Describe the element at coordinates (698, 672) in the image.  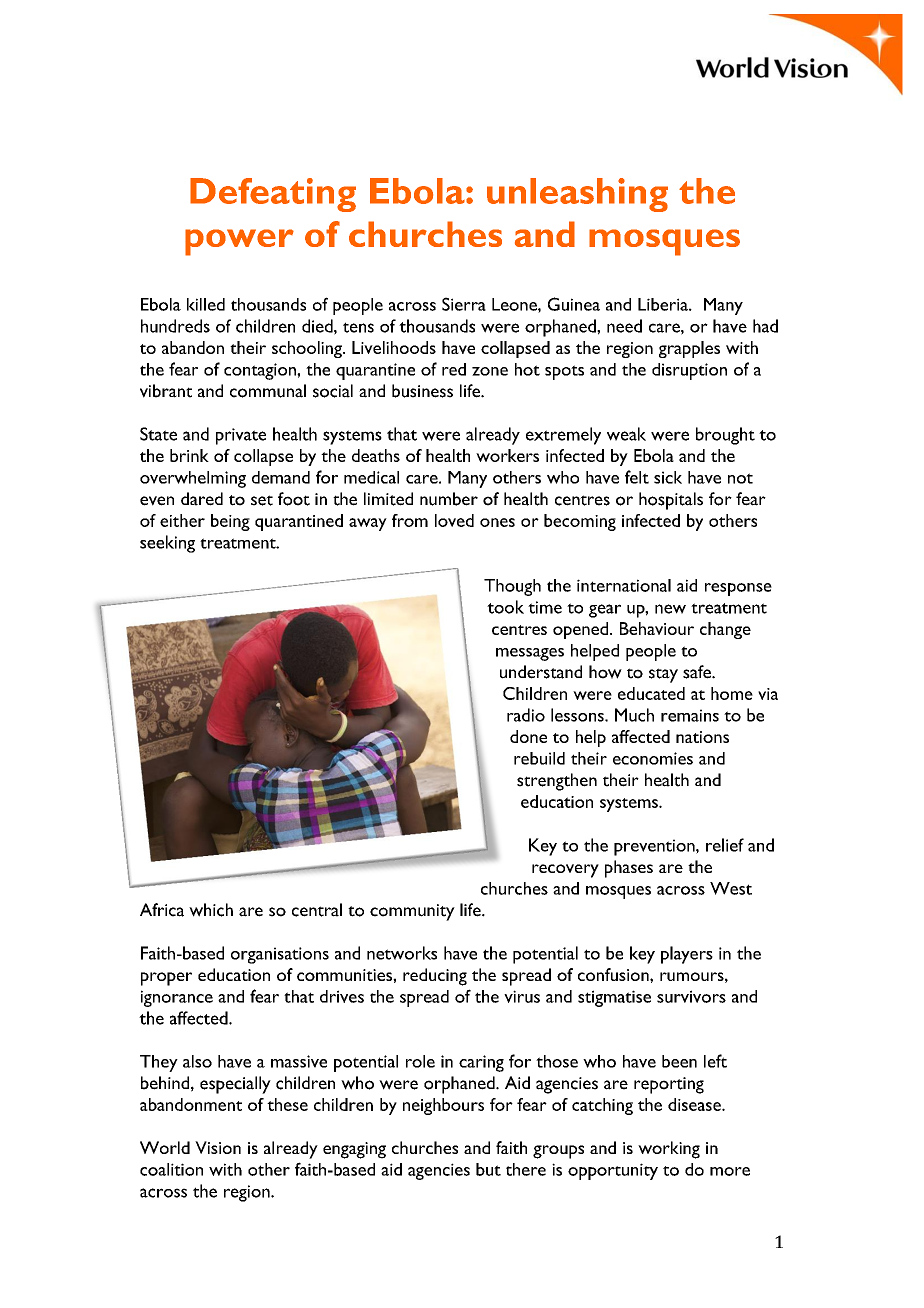
I see `safe` at that location.
